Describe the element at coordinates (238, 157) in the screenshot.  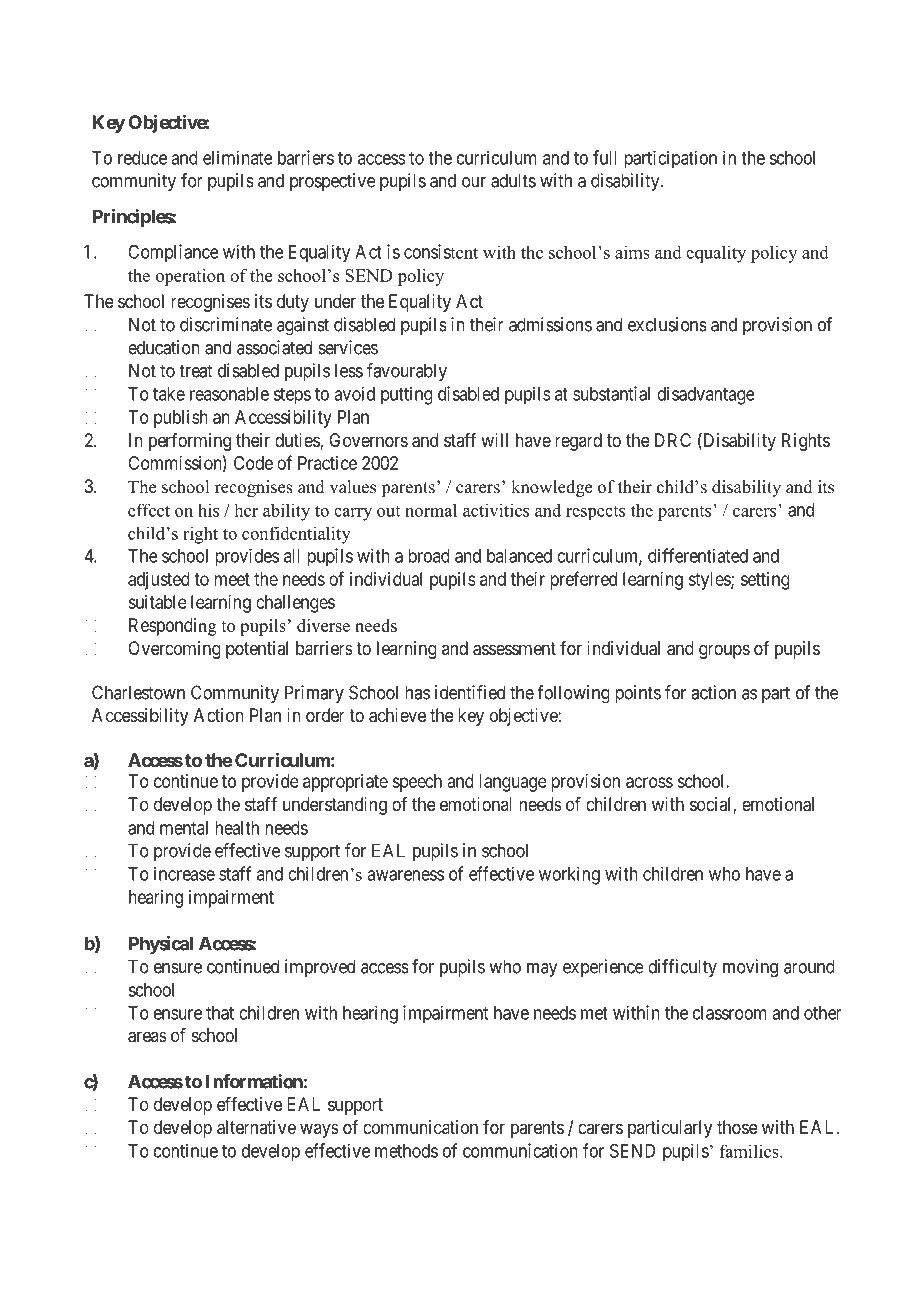
I see `eliminate` at that location.
